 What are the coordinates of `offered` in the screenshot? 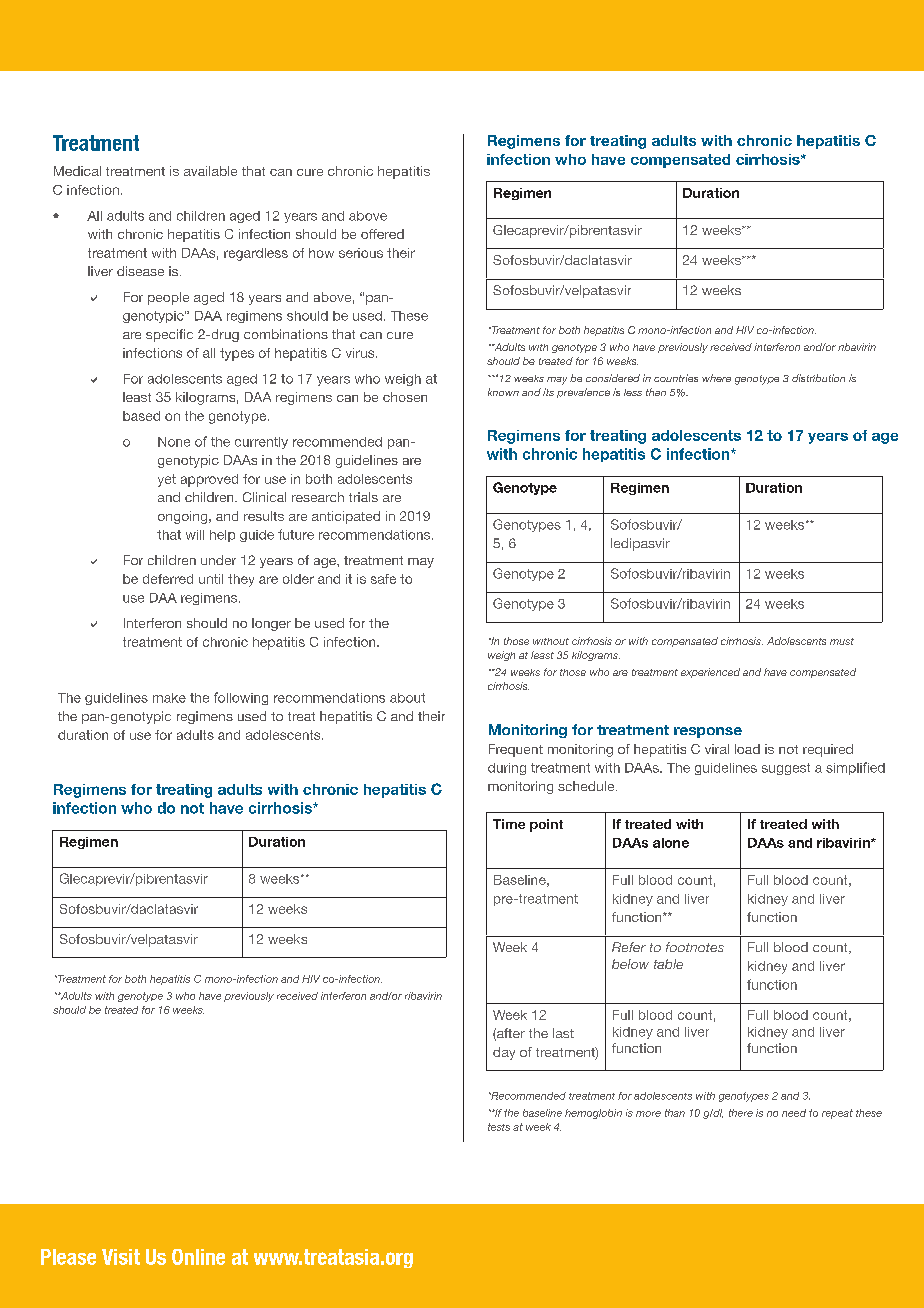 It's located at (382, 234).
